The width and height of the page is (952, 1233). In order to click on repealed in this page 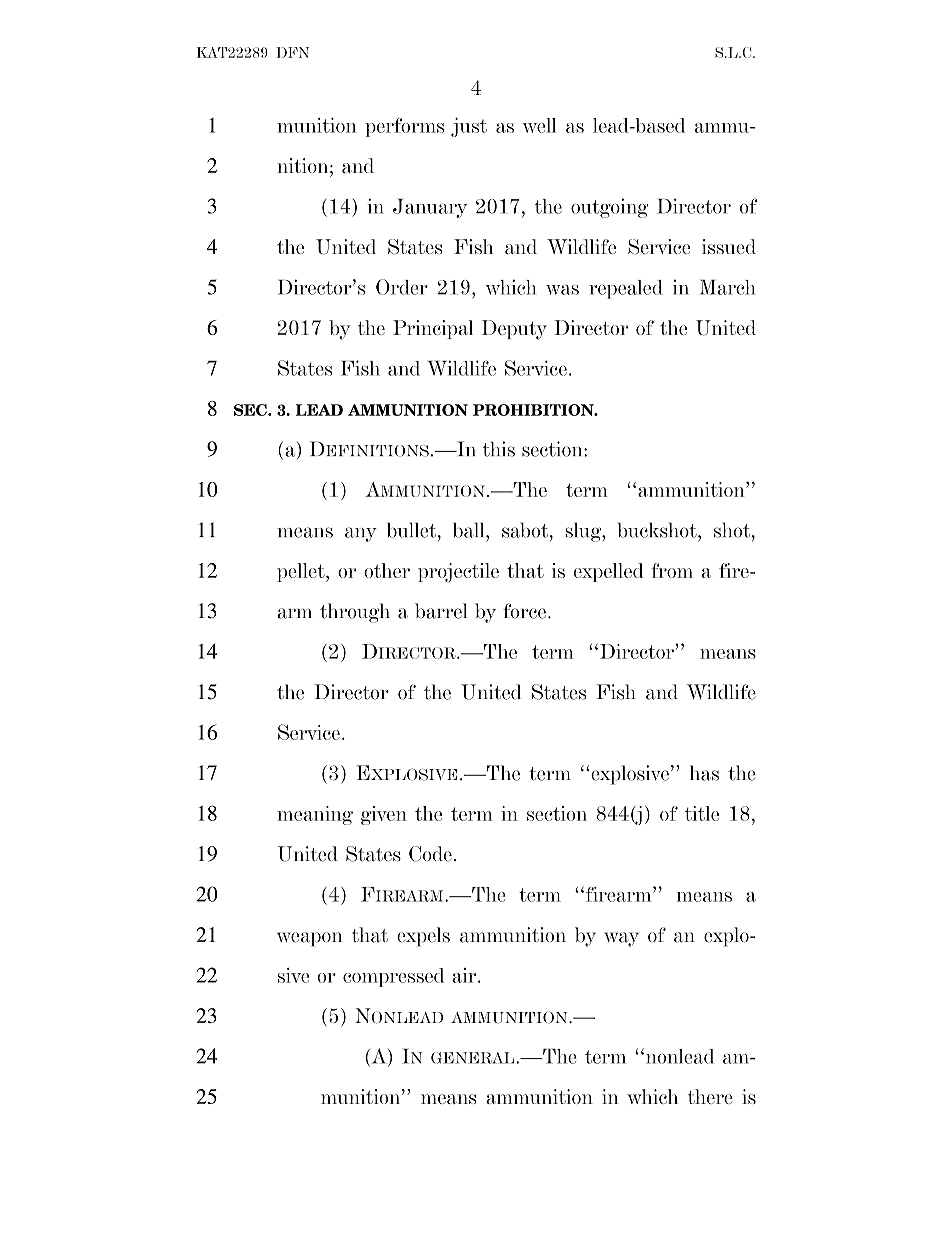, I will do `click(626, 289)`.
